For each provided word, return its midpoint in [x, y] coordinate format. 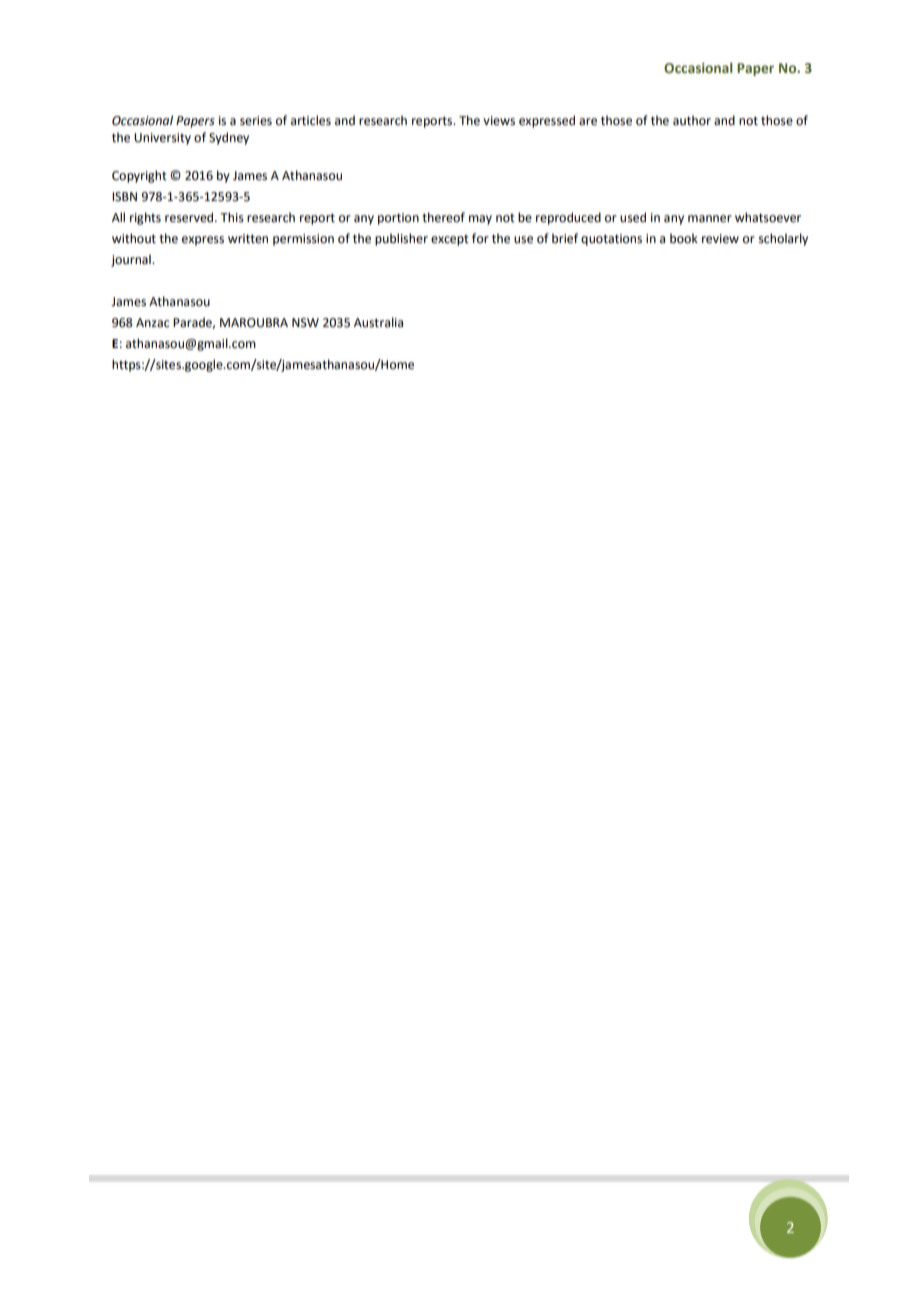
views [499, 121]
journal [132, 260]
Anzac [152, 323]
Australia [378, 322]
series [256, 121]
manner [710, 219]
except [450, 240]
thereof [443, 217]
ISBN [124, 197]
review [720, 239]
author [692, 120]
